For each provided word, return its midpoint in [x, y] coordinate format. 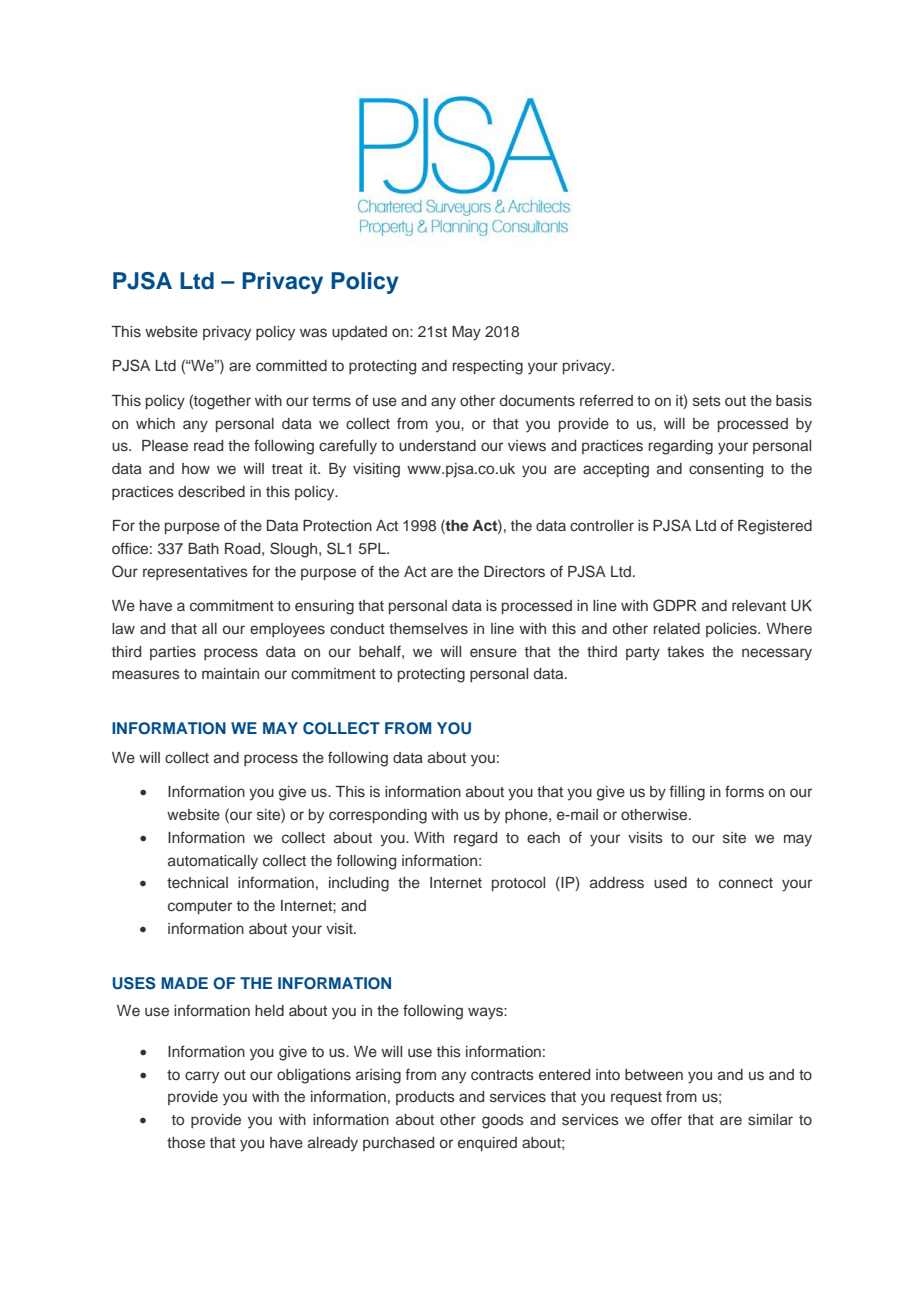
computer [200, 907]
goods [503, 1121]
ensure [493, 653]
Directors [514, 572]
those [186, 1142]
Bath [203, 548]
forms [744, 791]
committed [291, 365]
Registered [775, 527]
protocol [518, 884]
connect [746, 883]
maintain [230, 673]
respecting [487, 367]
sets [707, 401]
